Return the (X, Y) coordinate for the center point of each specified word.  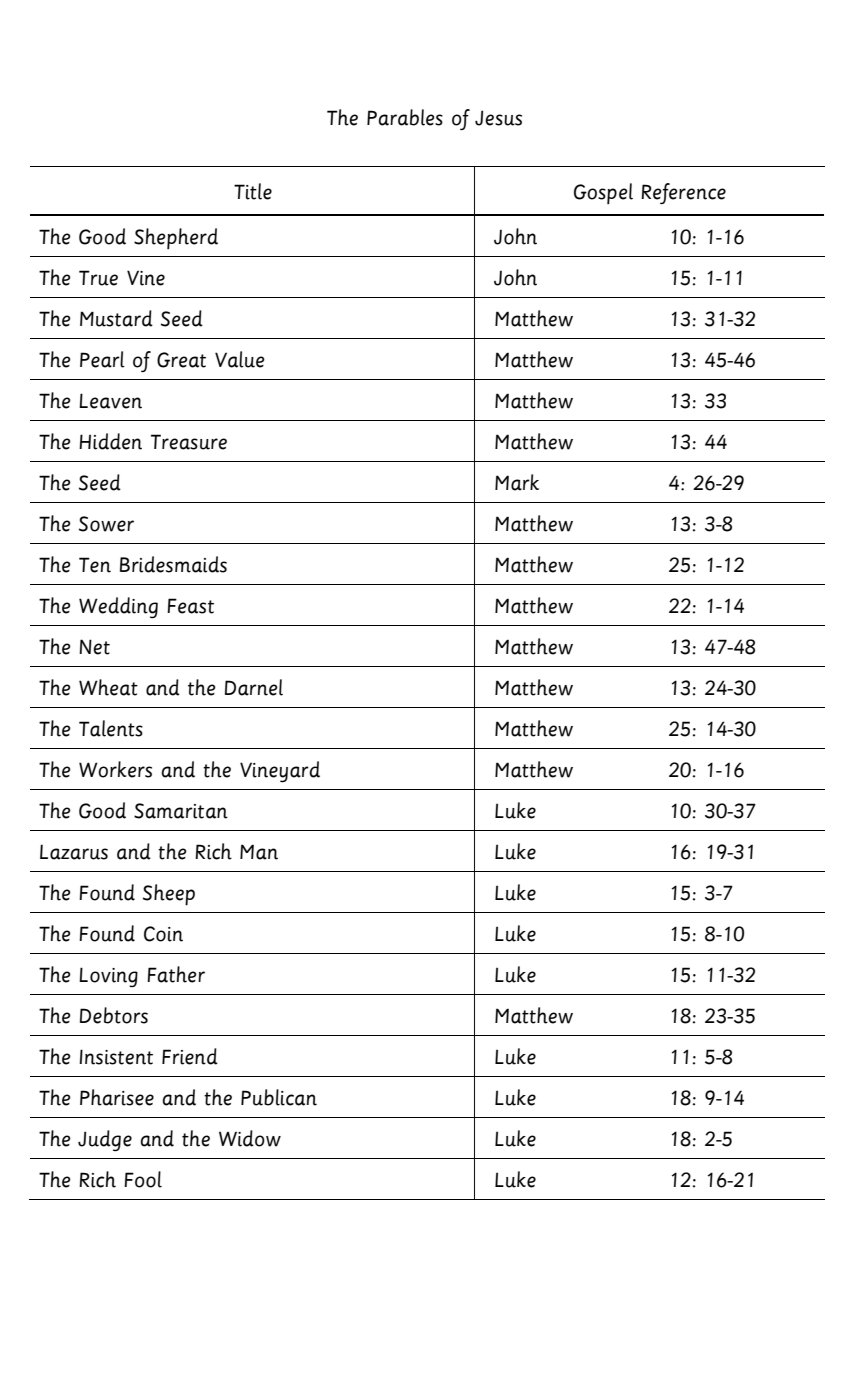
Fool (143, 1179)
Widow (250, 1138)
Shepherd (176, 239)
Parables (405, 117)
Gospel (603, 194)
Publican (279, 1097)
